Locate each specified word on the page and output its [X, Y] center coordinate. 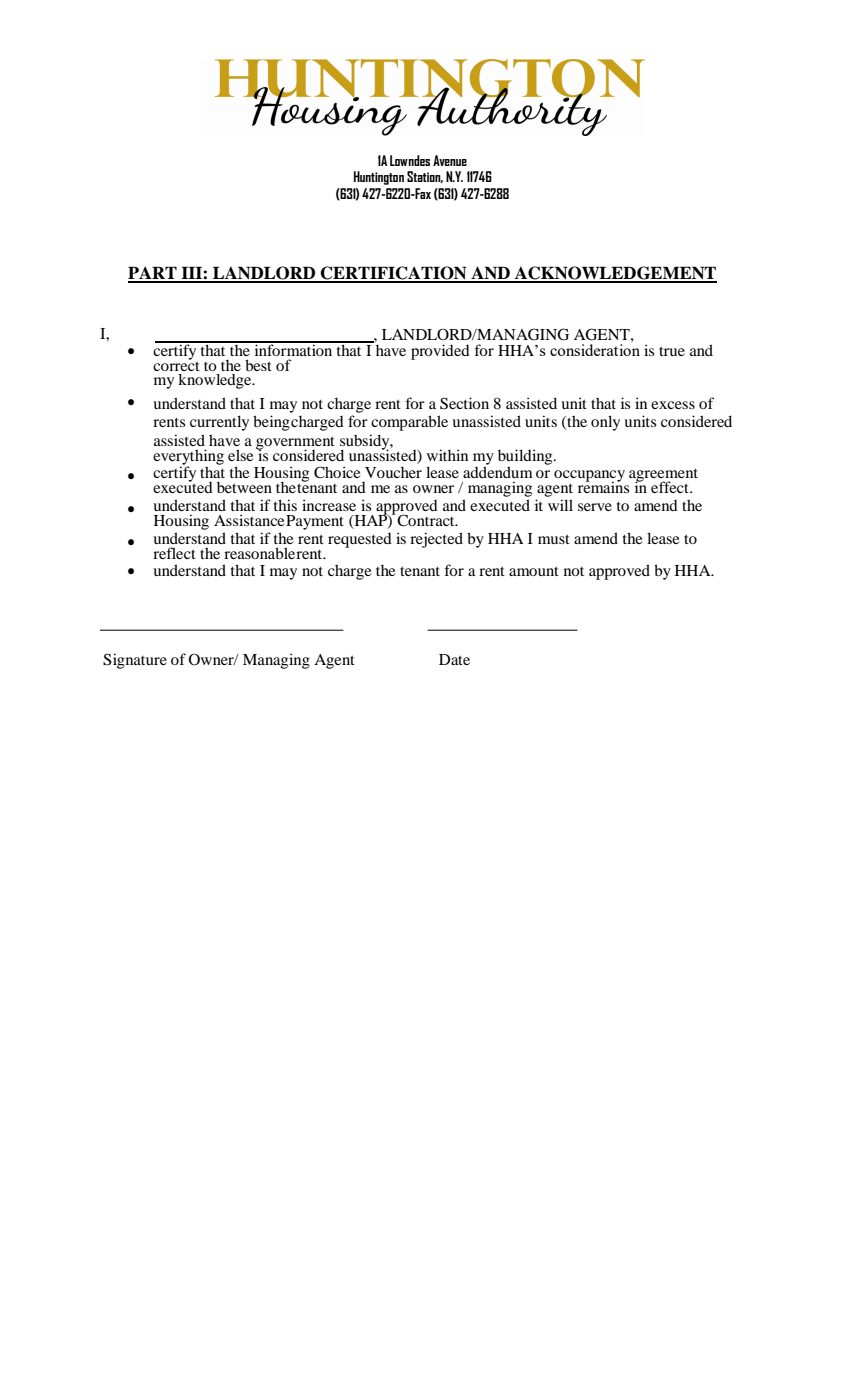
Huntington [379, 178]
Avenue [450, 160]
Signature [135, 661]
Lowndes [410, 160]
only [605, 423]
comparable [409, 423]
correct [176, 365]
